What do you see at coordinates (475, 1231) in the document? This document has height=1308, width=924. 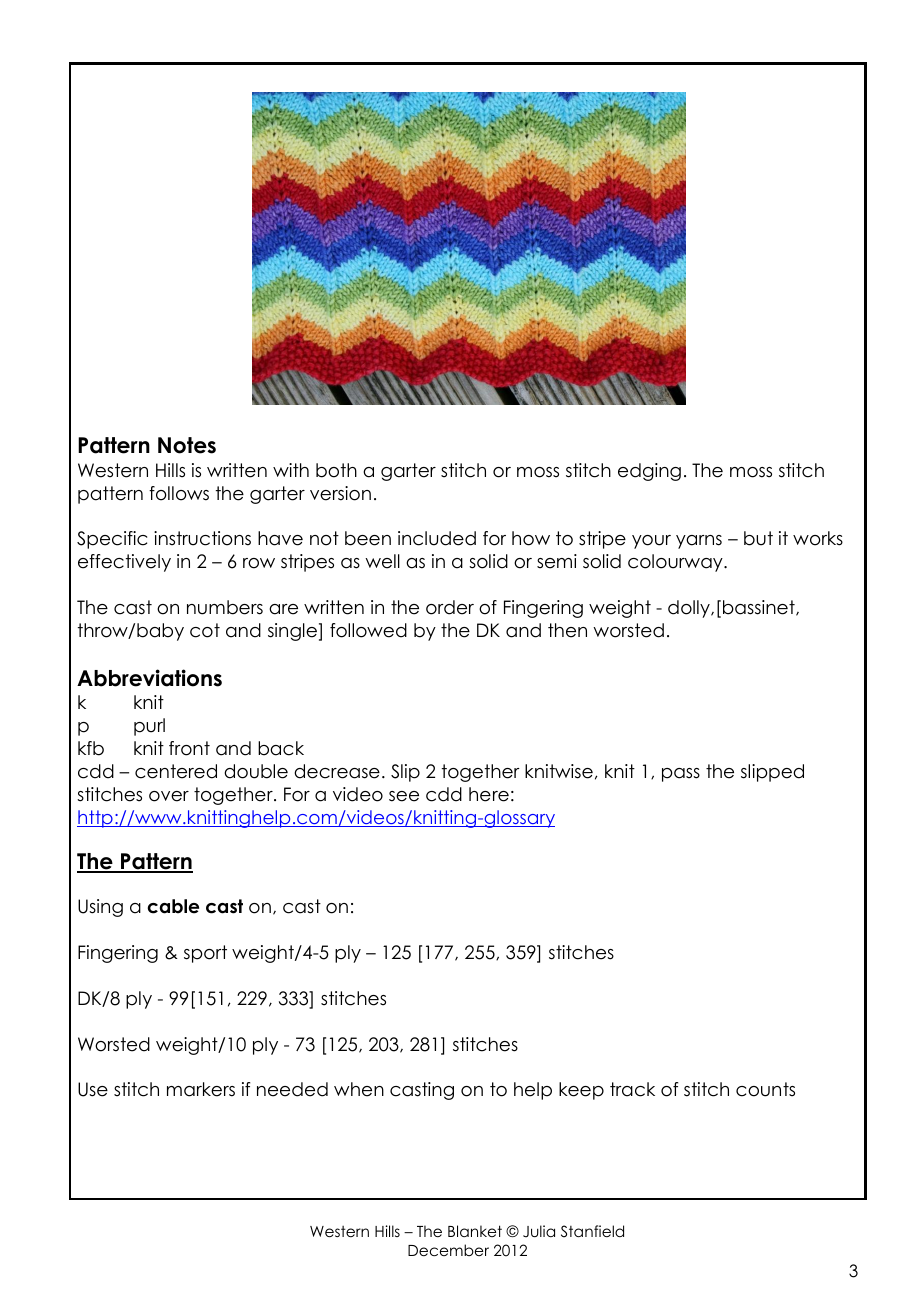 I see `Blanket` at bounding box center [475, 1231].
